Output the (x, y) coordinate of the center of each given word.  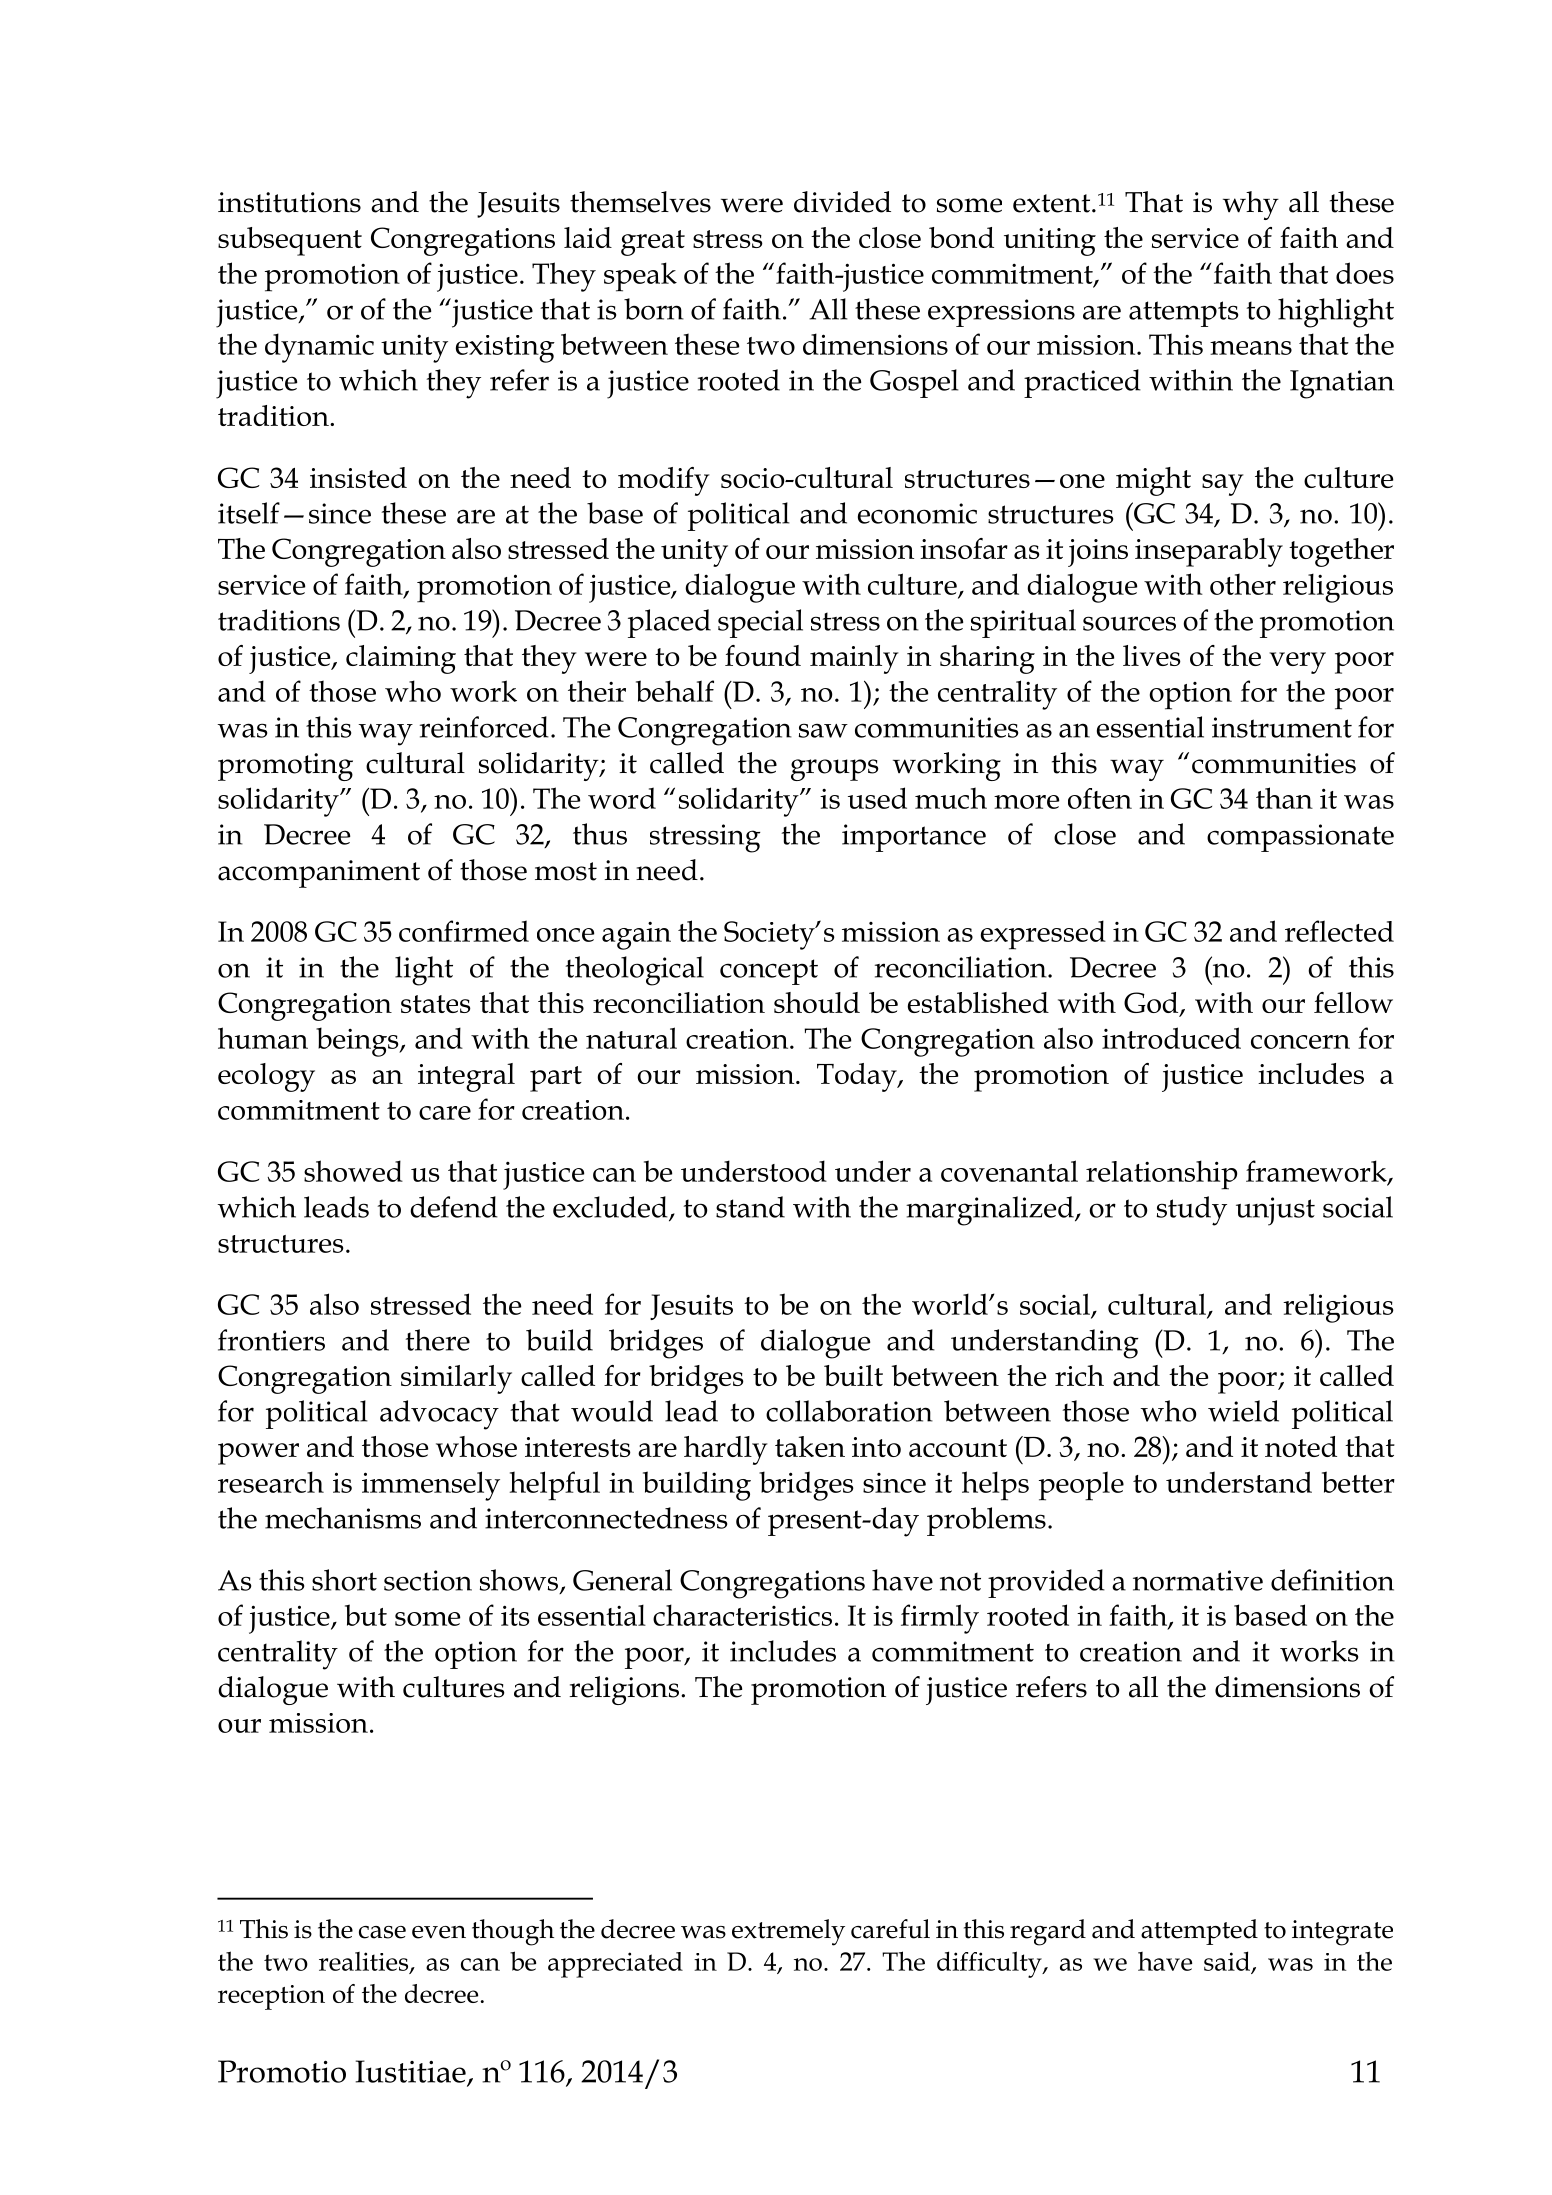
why (1251, 205)
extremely (788, 1932)
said (1228, 1962)
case (382, 1932)
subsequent (290, 241)
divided (842, 202)
